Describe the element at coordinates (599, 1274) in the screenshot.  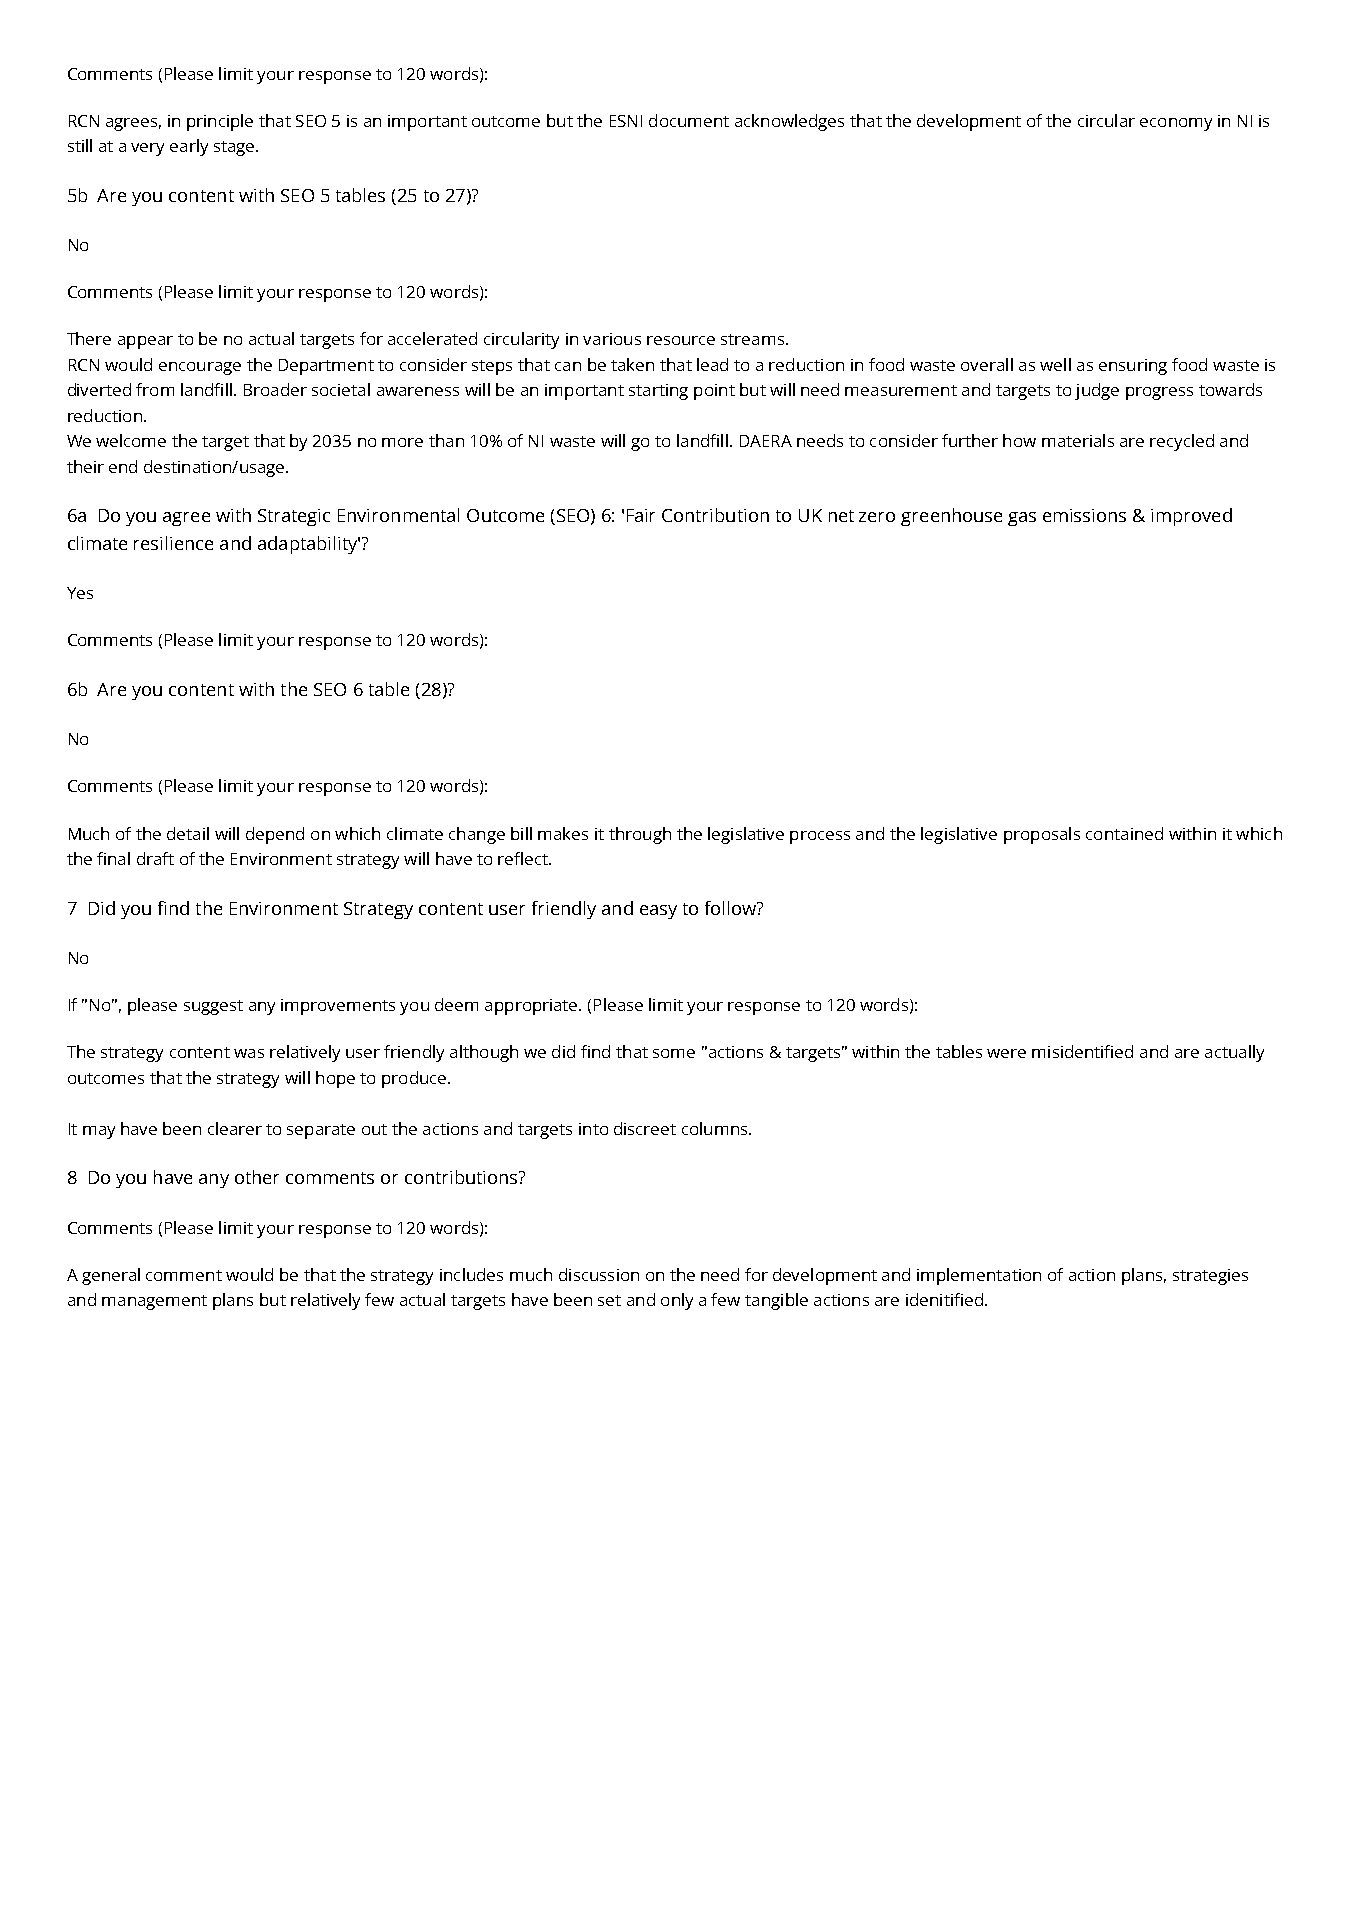
I see `discussion` at that location.
